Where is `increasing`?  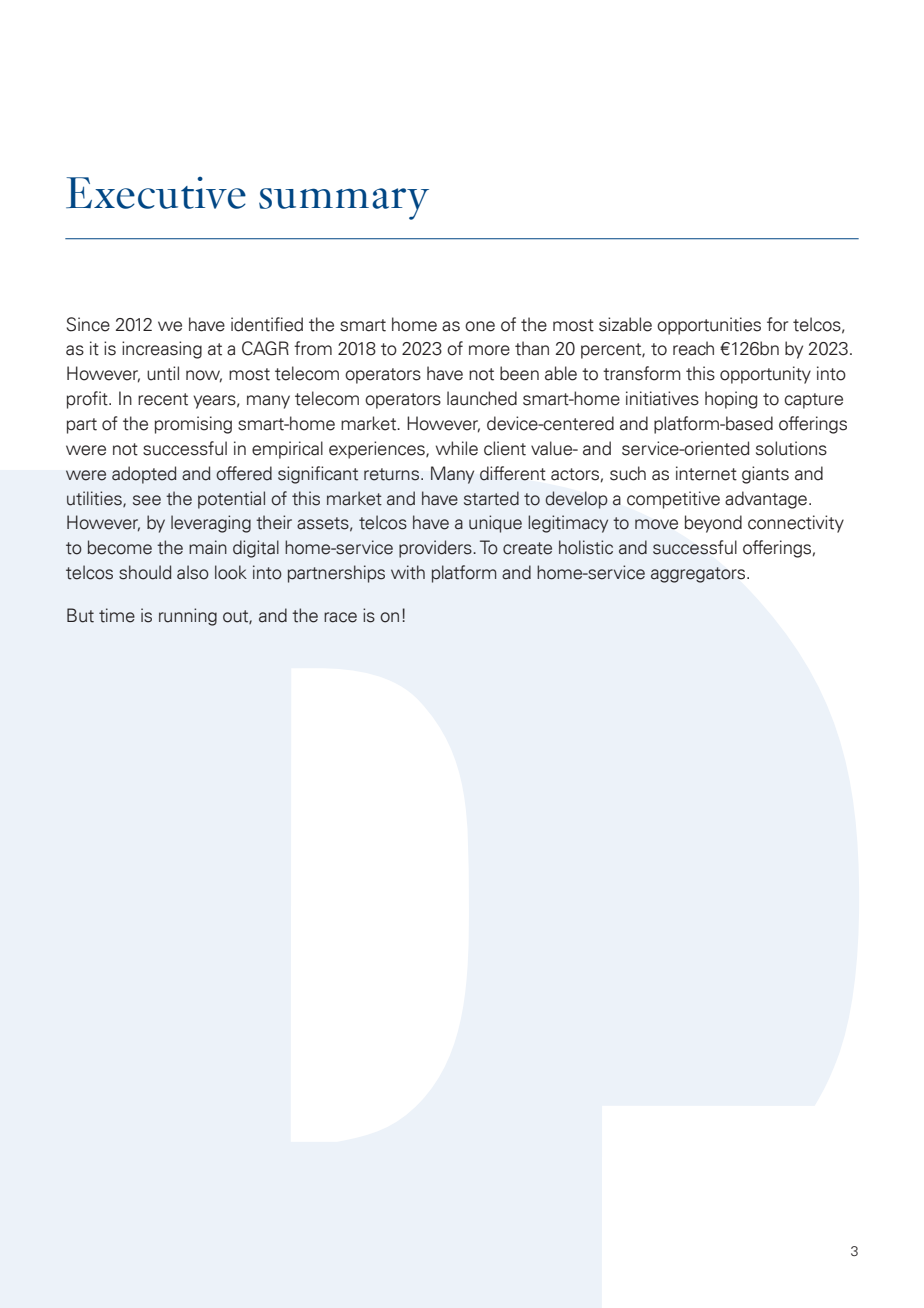 increasing is located at coordinates (162, 350).
